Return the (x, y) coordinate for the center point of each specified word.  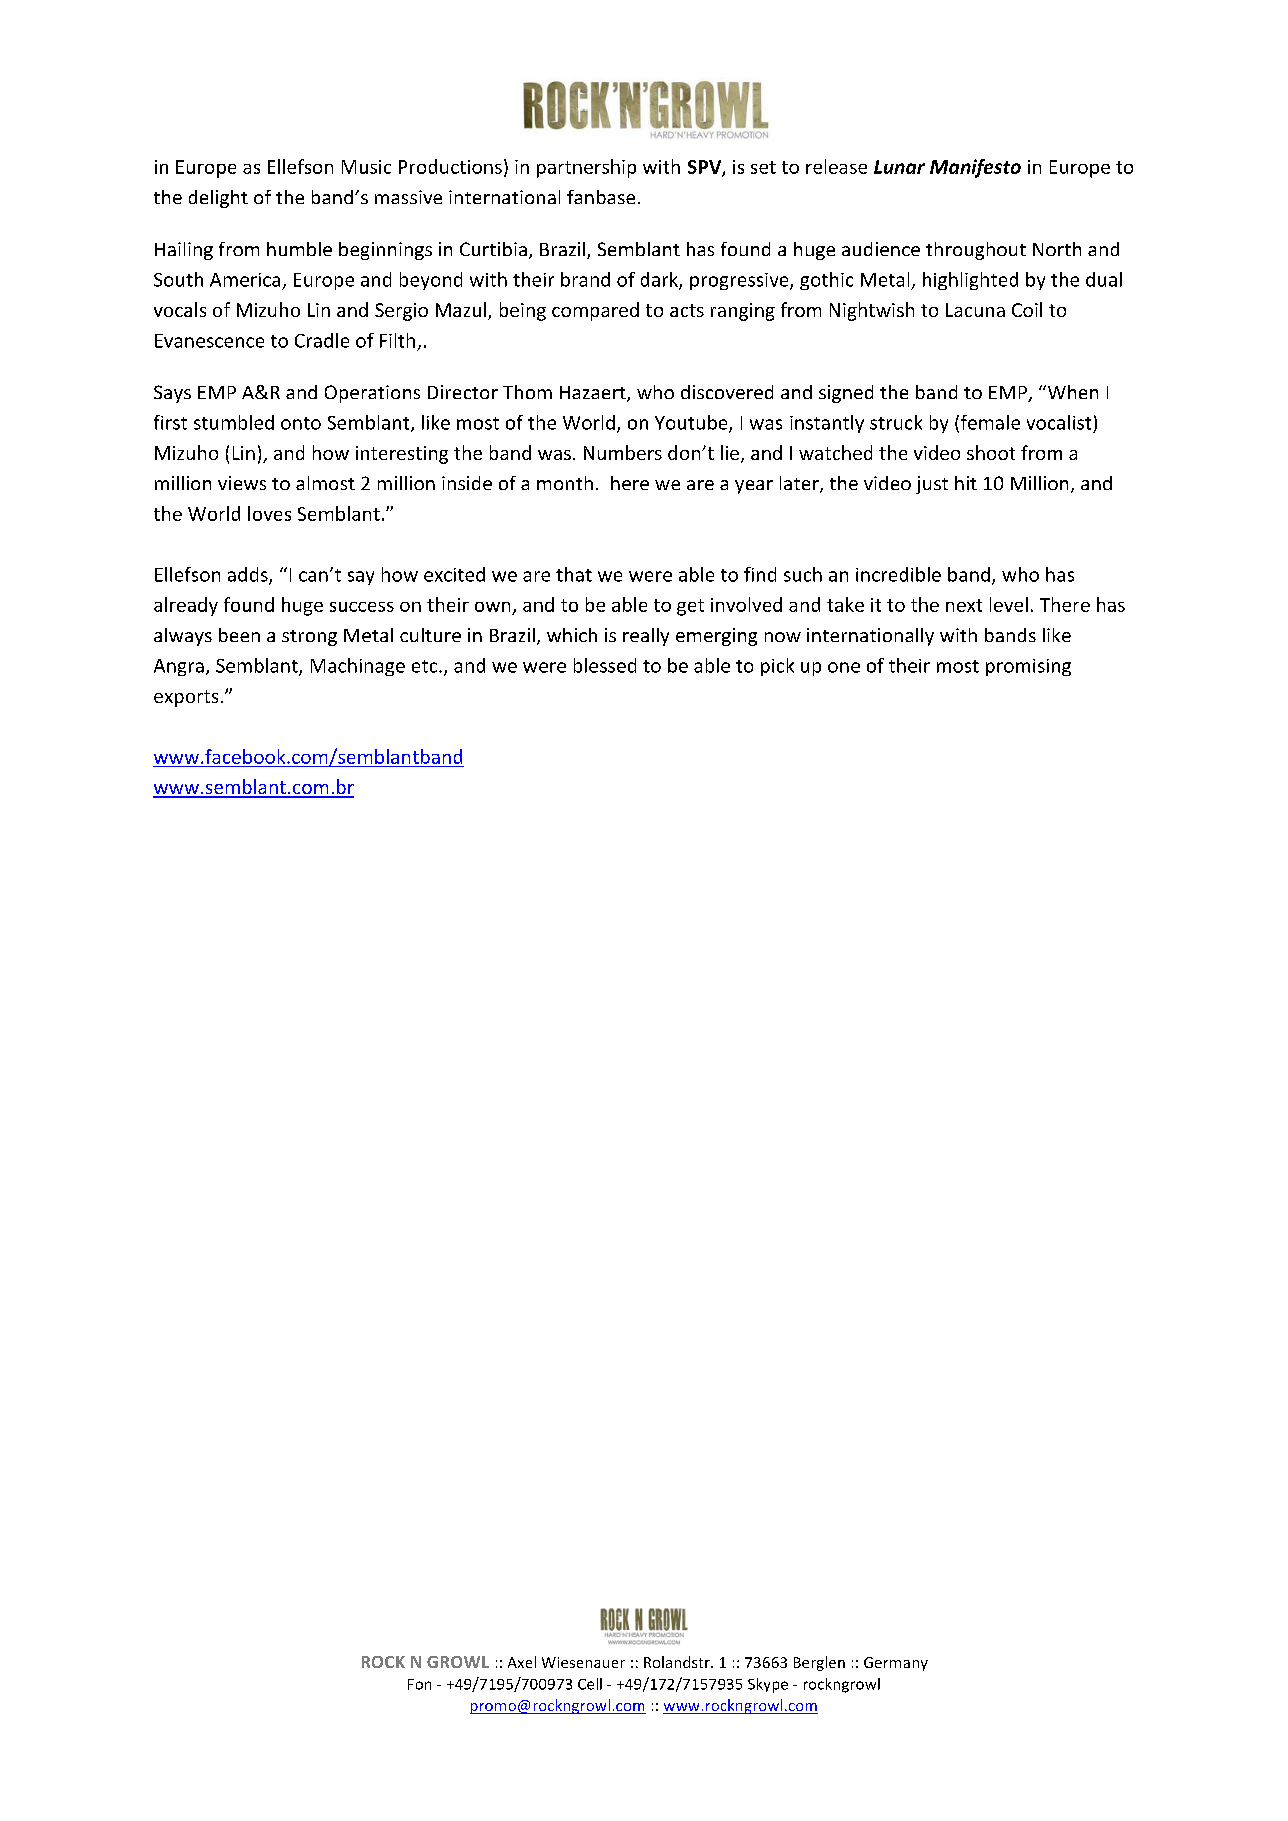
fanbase (601, 197)
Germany (896, 1664)
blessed (605, 665)
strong (309, 638)
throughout (976, 251)
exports (186, 698)
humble (299, 249)
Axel (522, 1662)
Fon (419, 1684)
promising (1028, 667)
